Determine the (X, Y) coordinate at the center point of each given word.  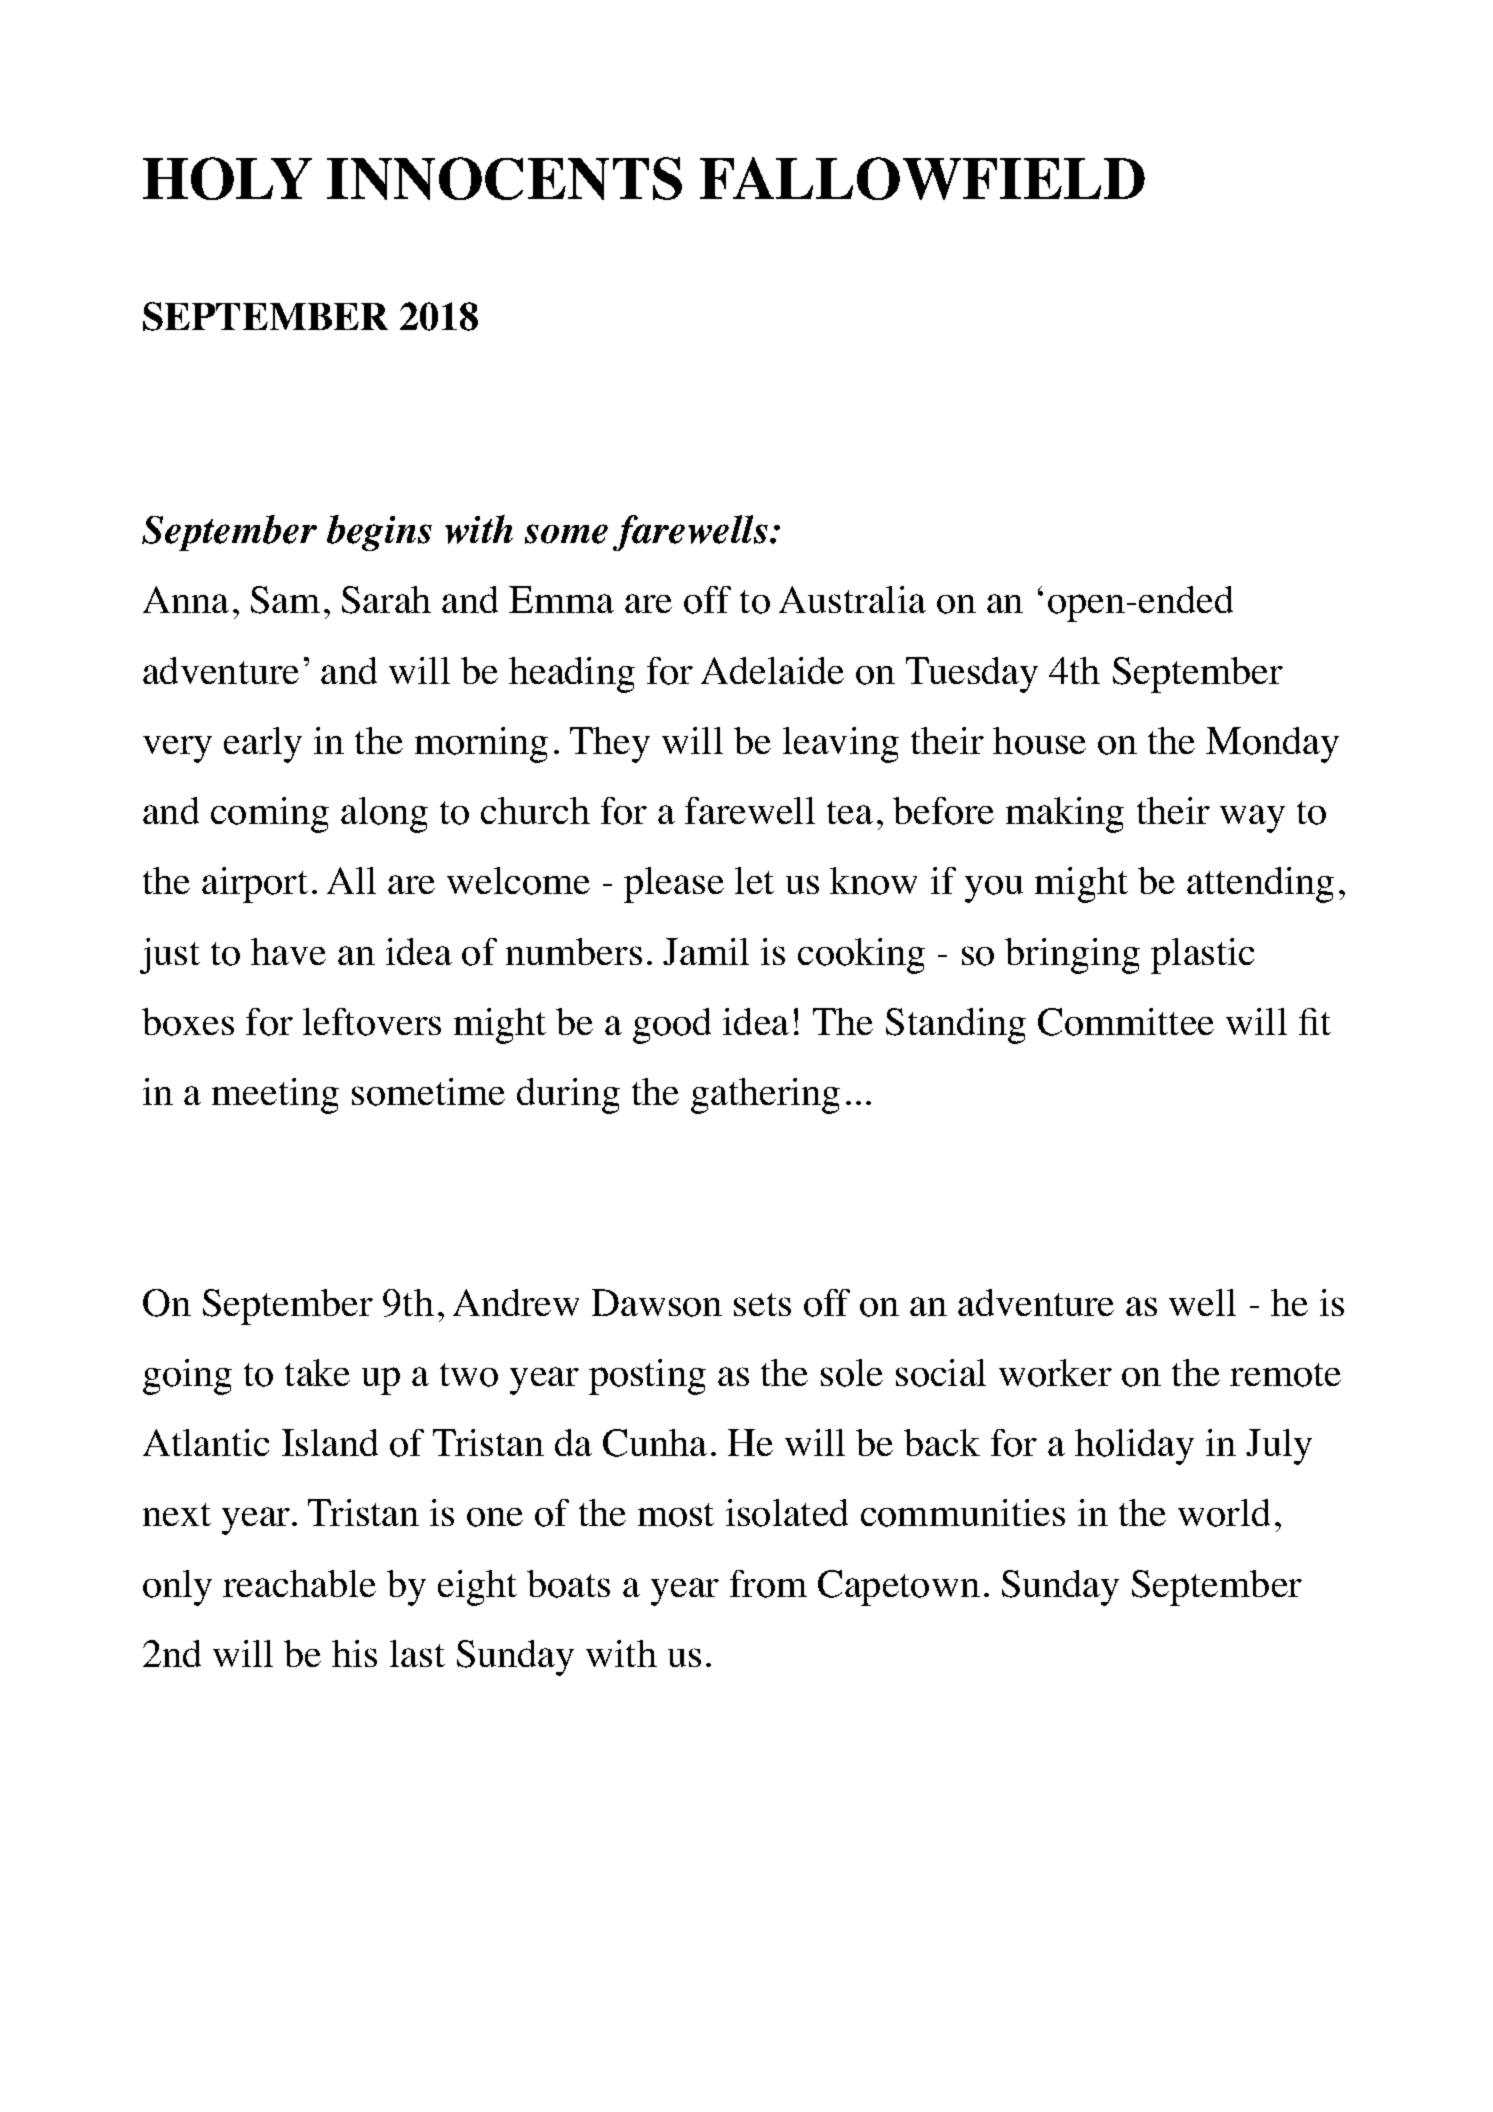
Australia (852, 599)
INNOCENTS (504, 178)
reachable (299, 1583)
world (1224, 1513)
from (768, 1584)
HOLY (227, 178)
